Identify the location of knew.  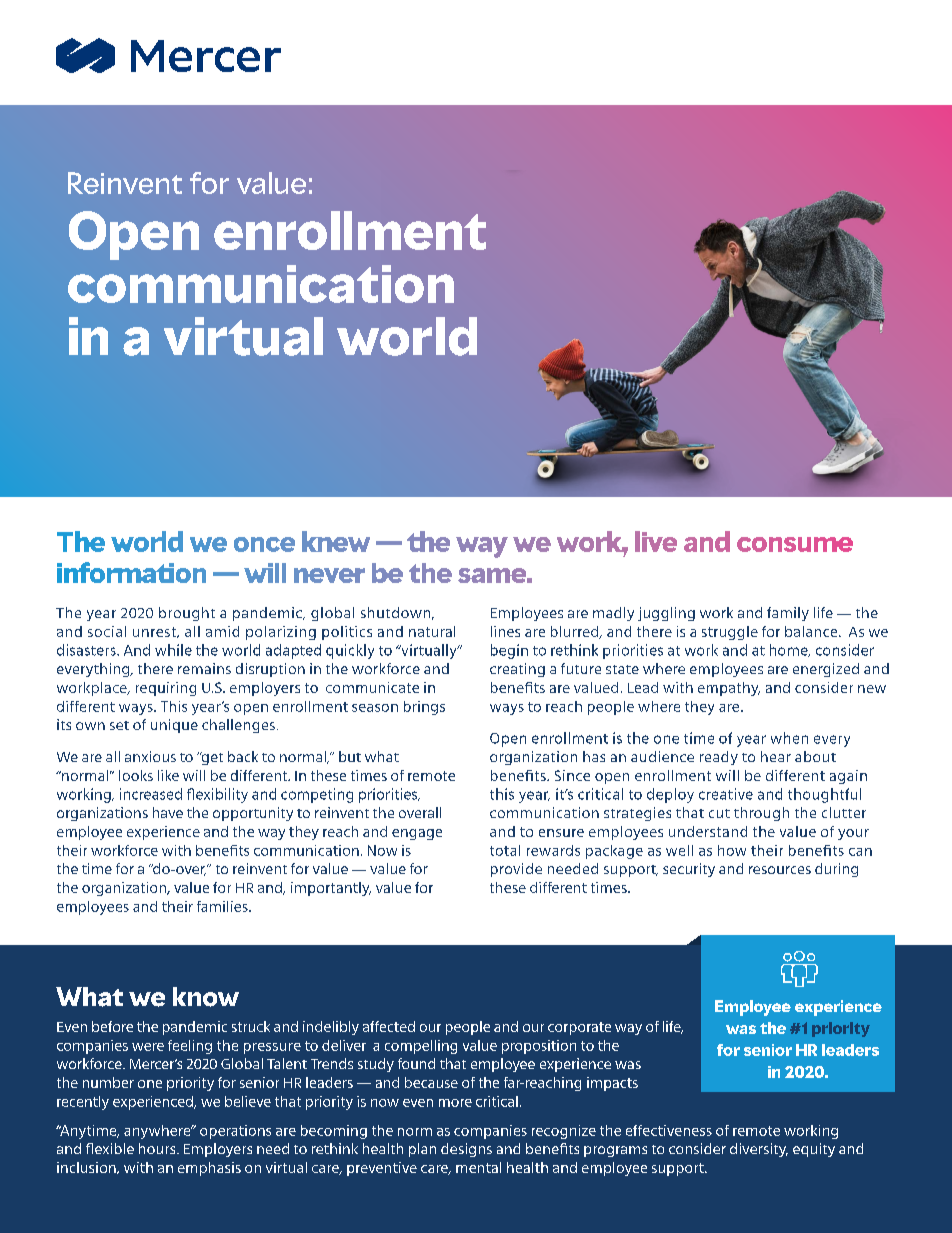
(336, 541).
